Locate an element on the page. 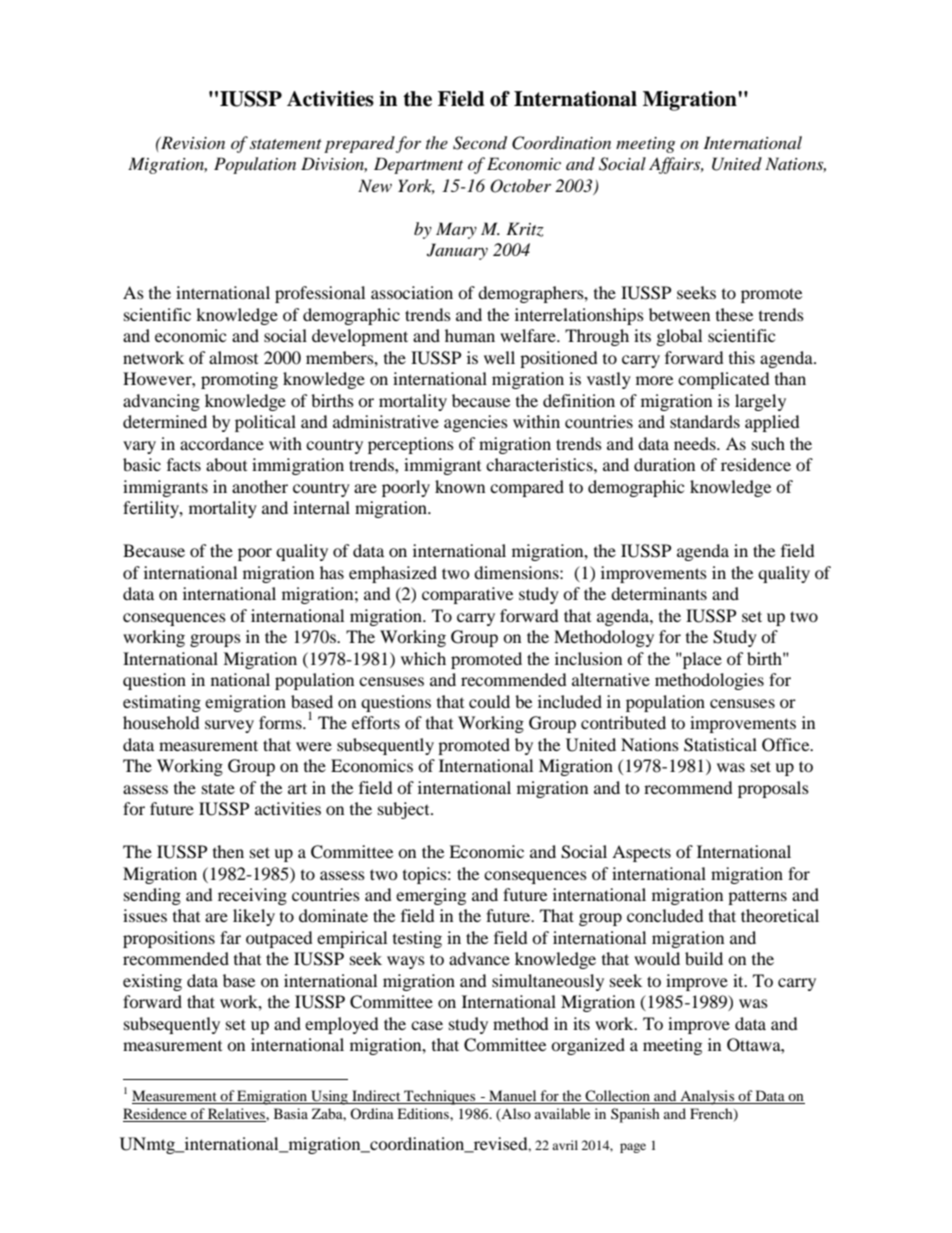 This document has width=952, height=1233. determinants is located at coordinates (659, 593).
